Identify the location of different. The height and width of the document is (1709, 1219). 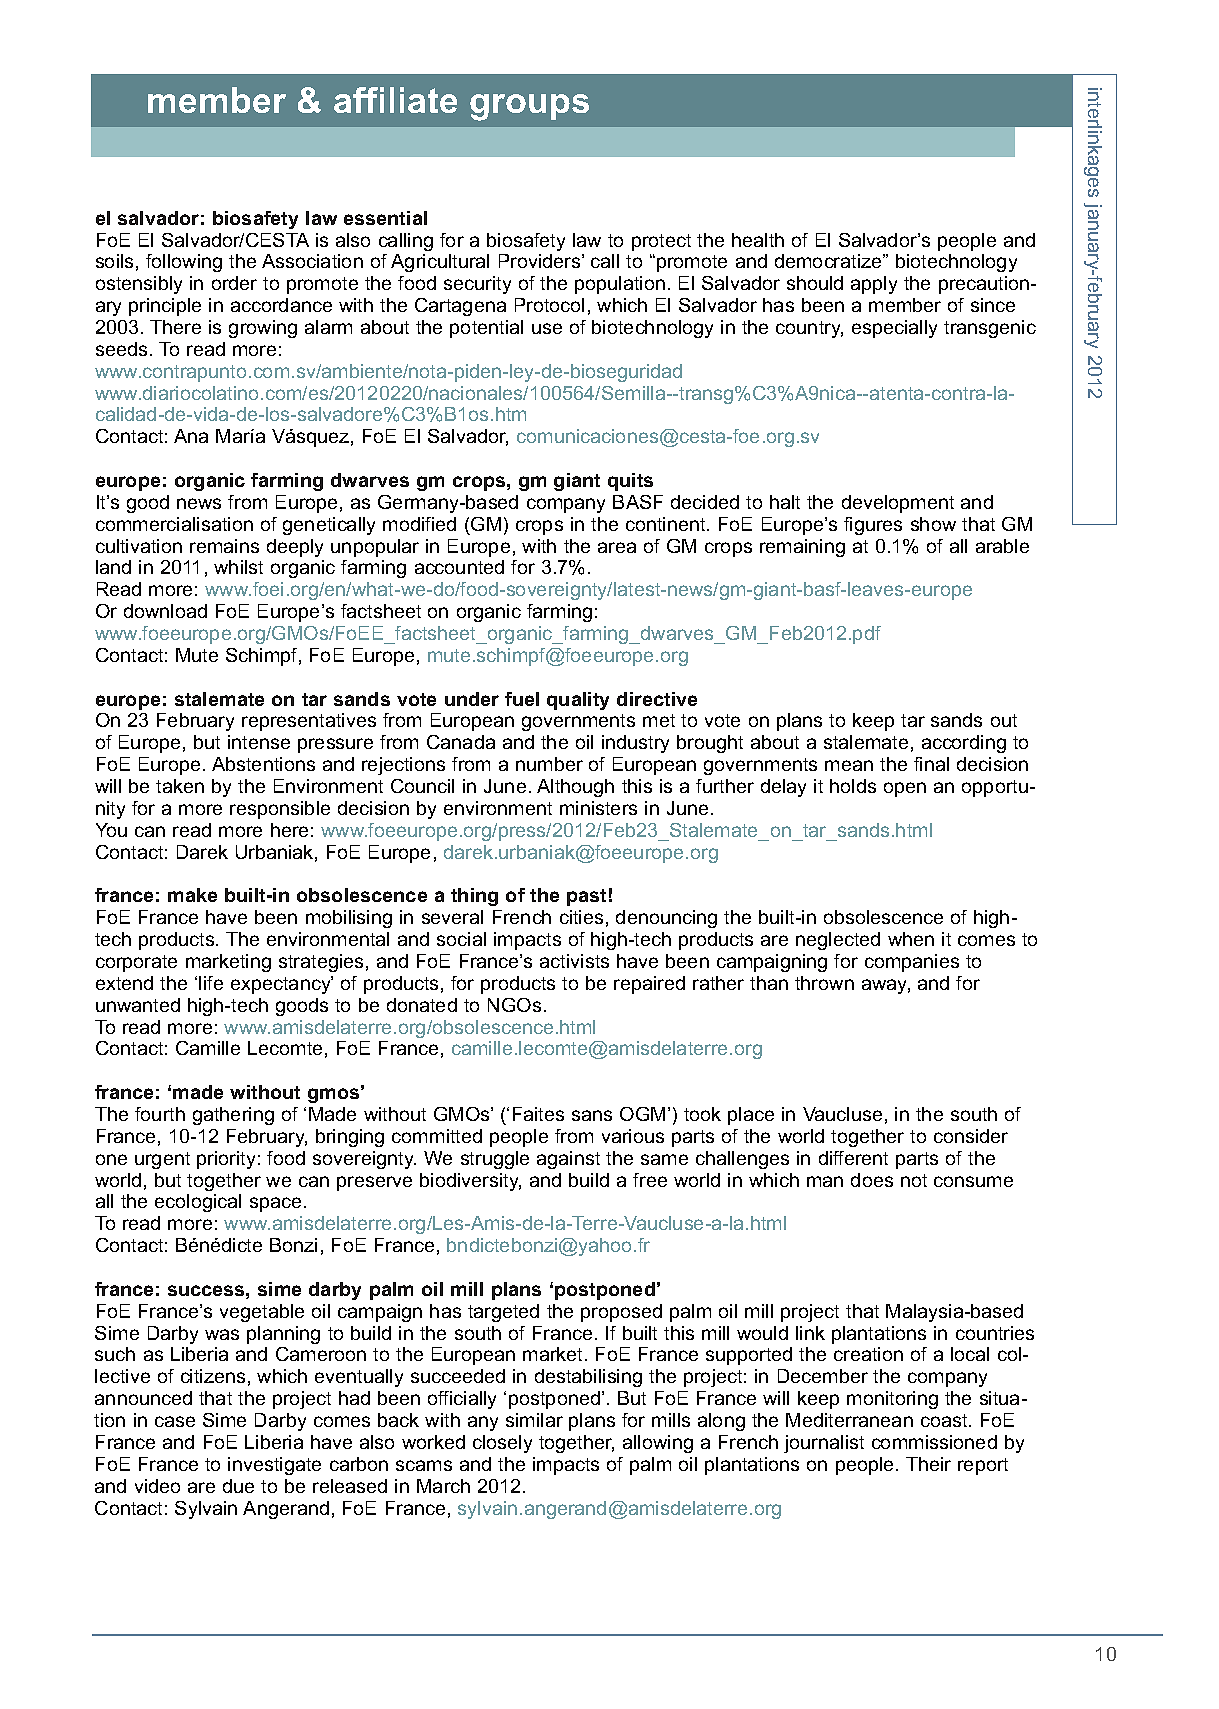
(853, 1158).
